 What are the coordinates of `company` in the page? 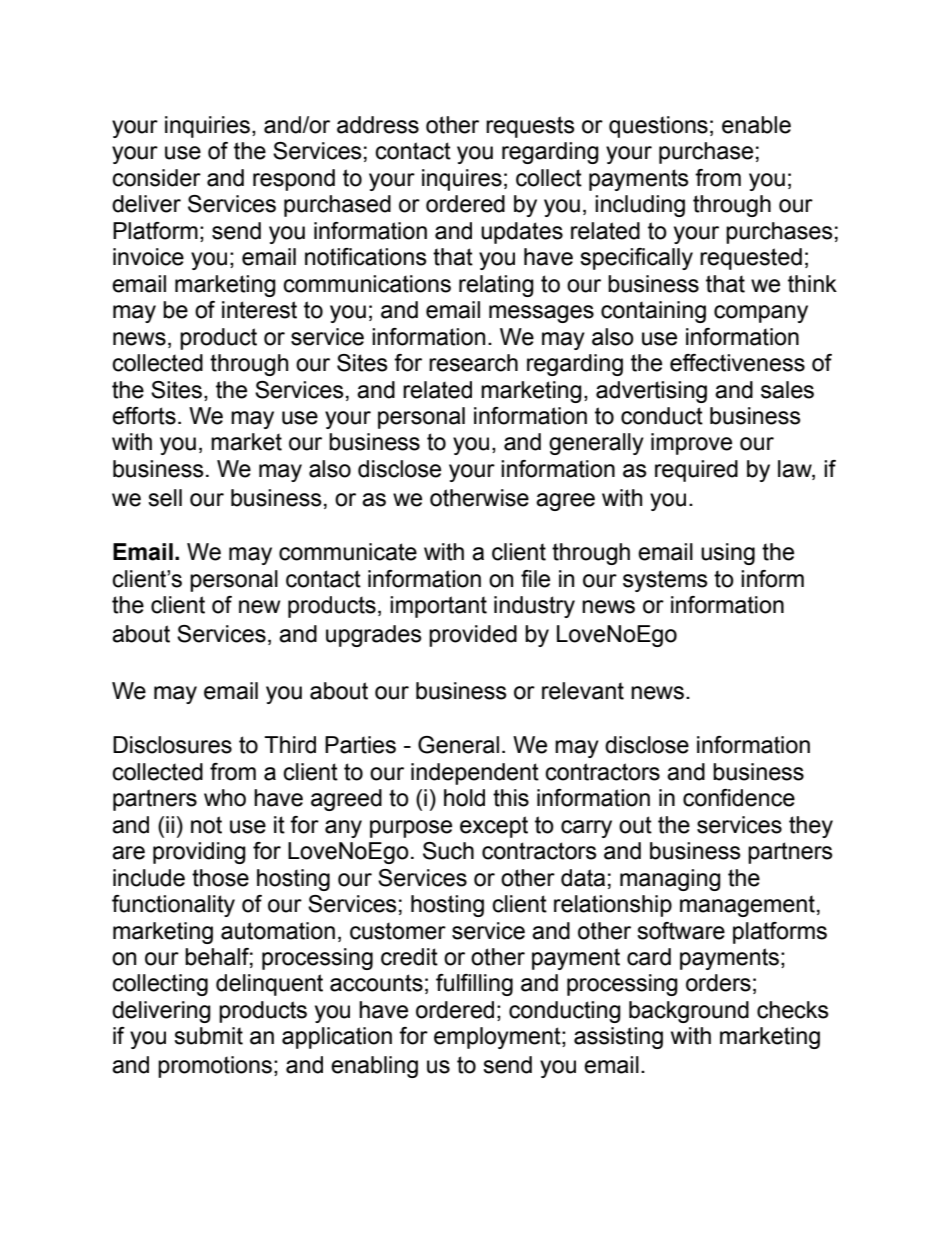 It's located at (761, 314).
